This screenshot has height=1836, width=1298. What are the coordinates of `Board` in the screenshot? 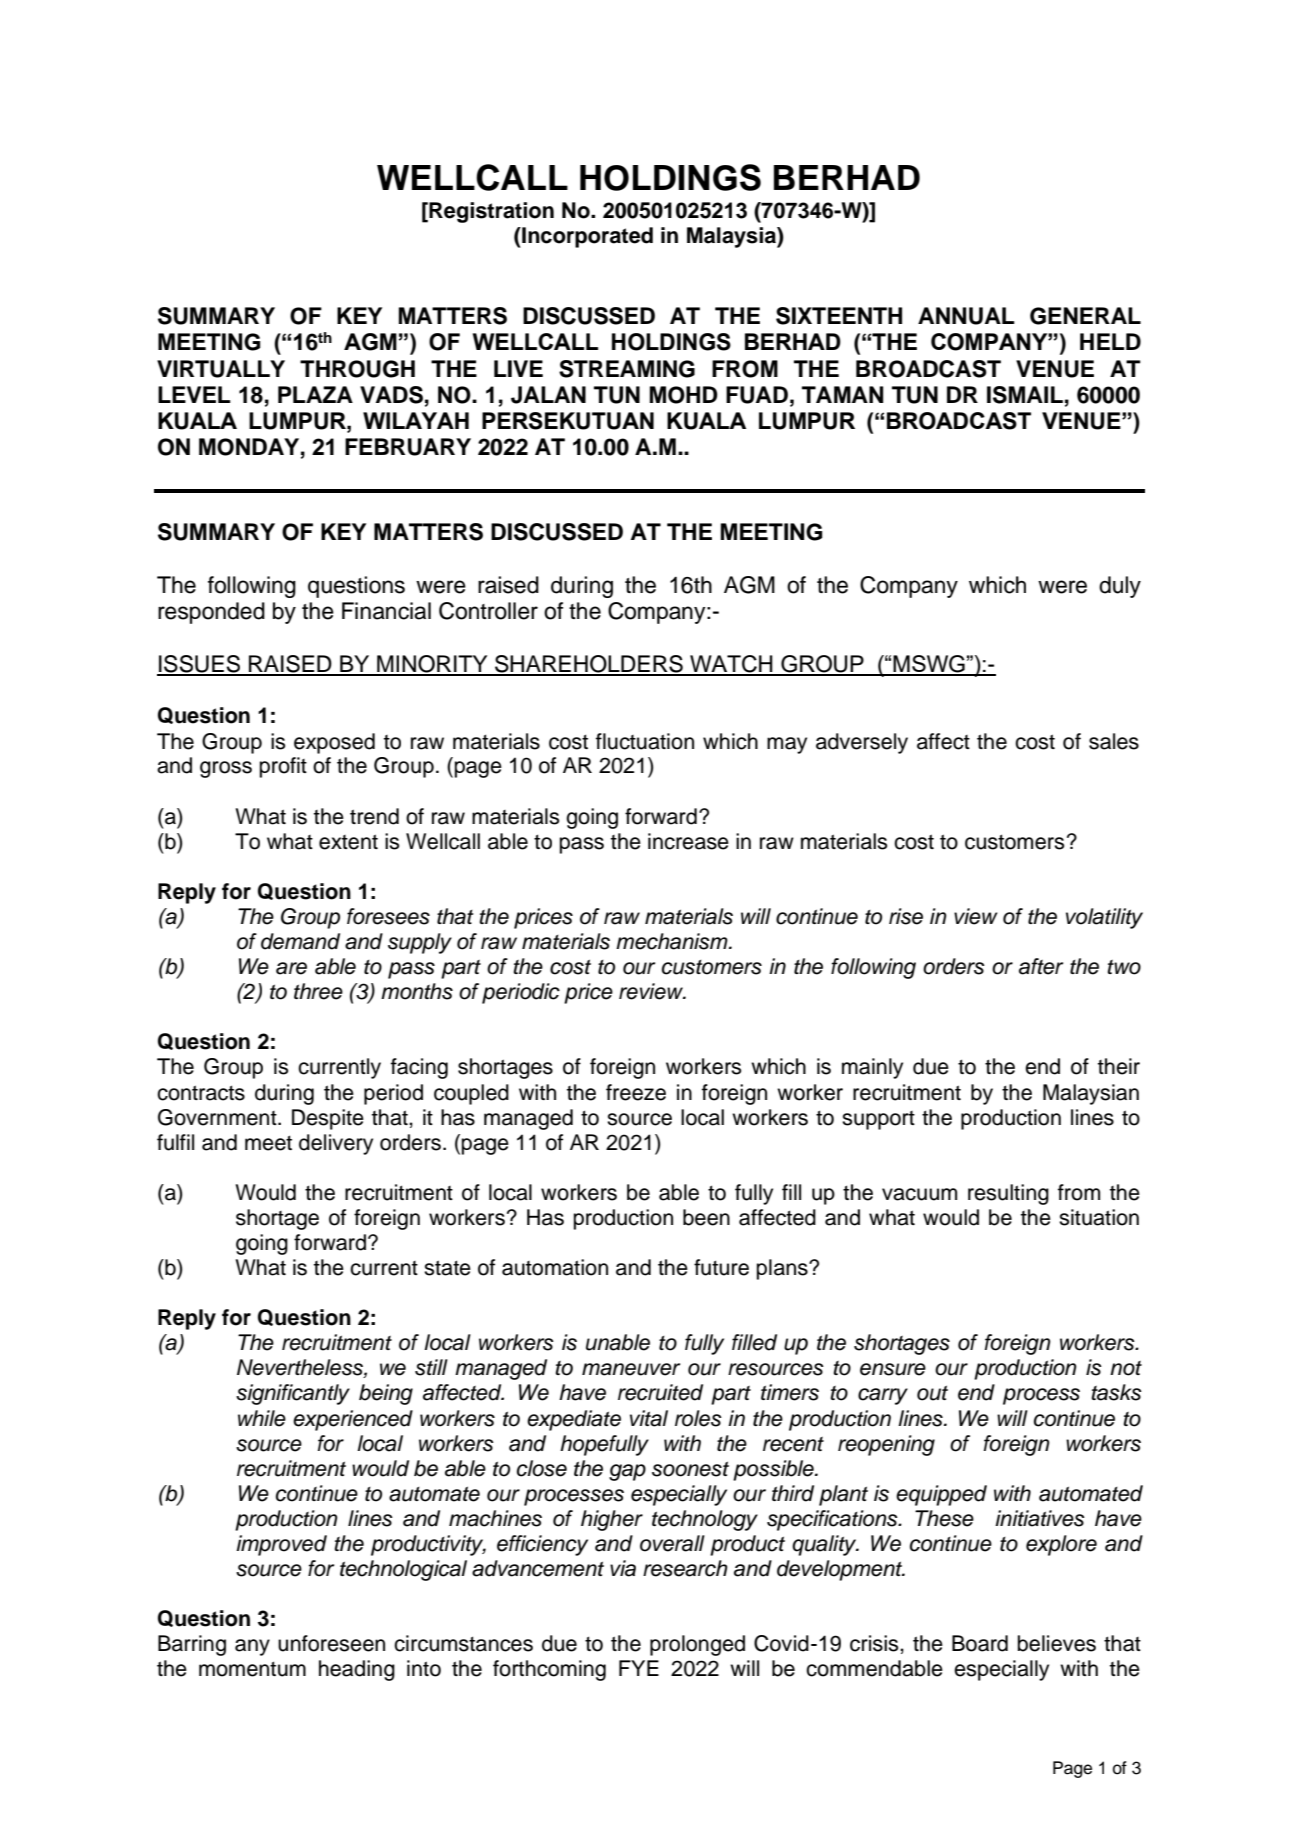 It's located at (980, 1643).
